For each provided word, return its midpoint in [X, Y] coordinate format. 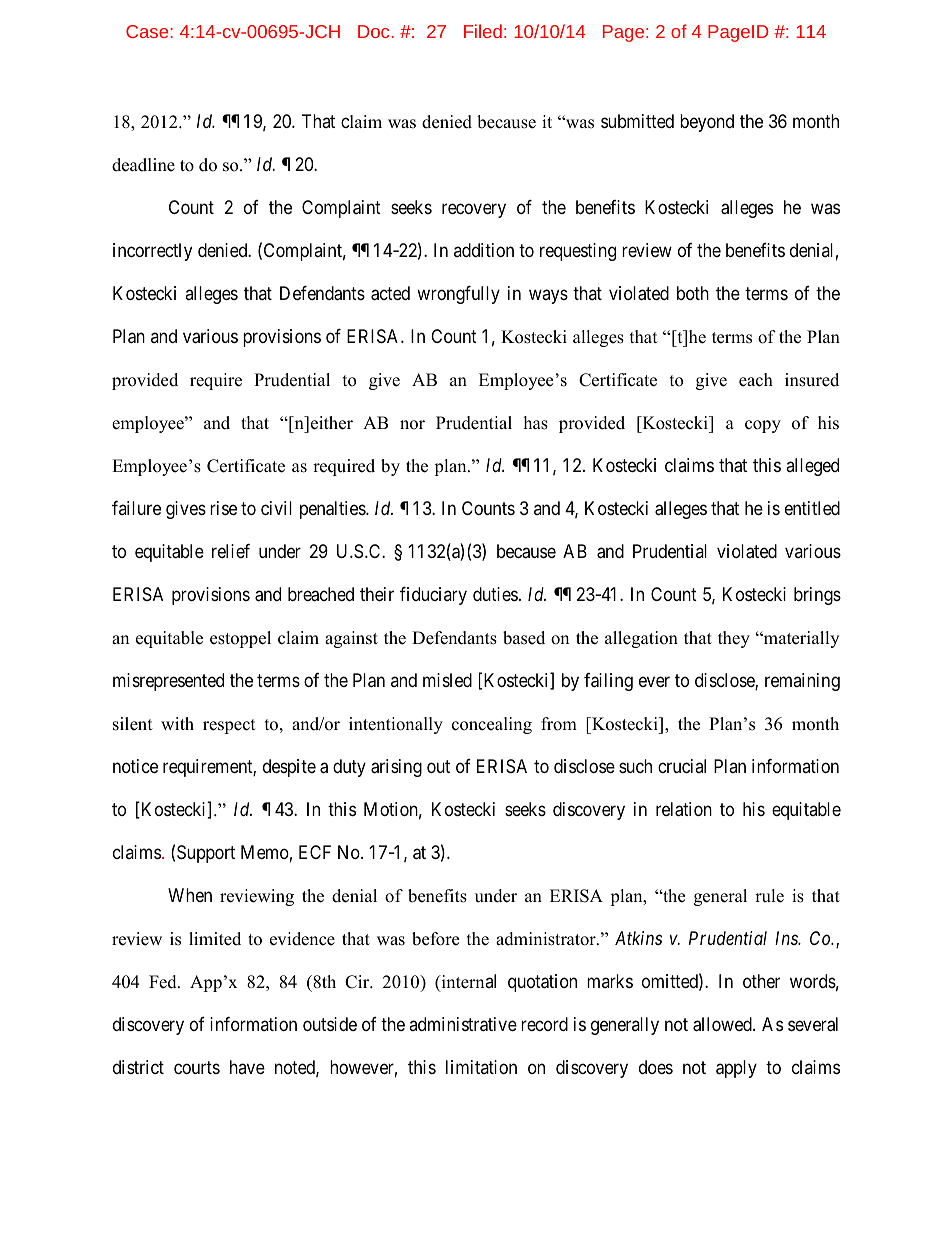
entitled [812, 508]
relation [684, 809]
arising [396, 768]
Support [206, 854]
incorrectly [152, 252]
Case [148, 31]
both [693, 293]
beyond [707, 123]
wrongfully [458, 295]
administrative [463, 1024]
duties [495, 594]
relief [231, 551]
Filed [483, 31]
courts [197, 1067]
